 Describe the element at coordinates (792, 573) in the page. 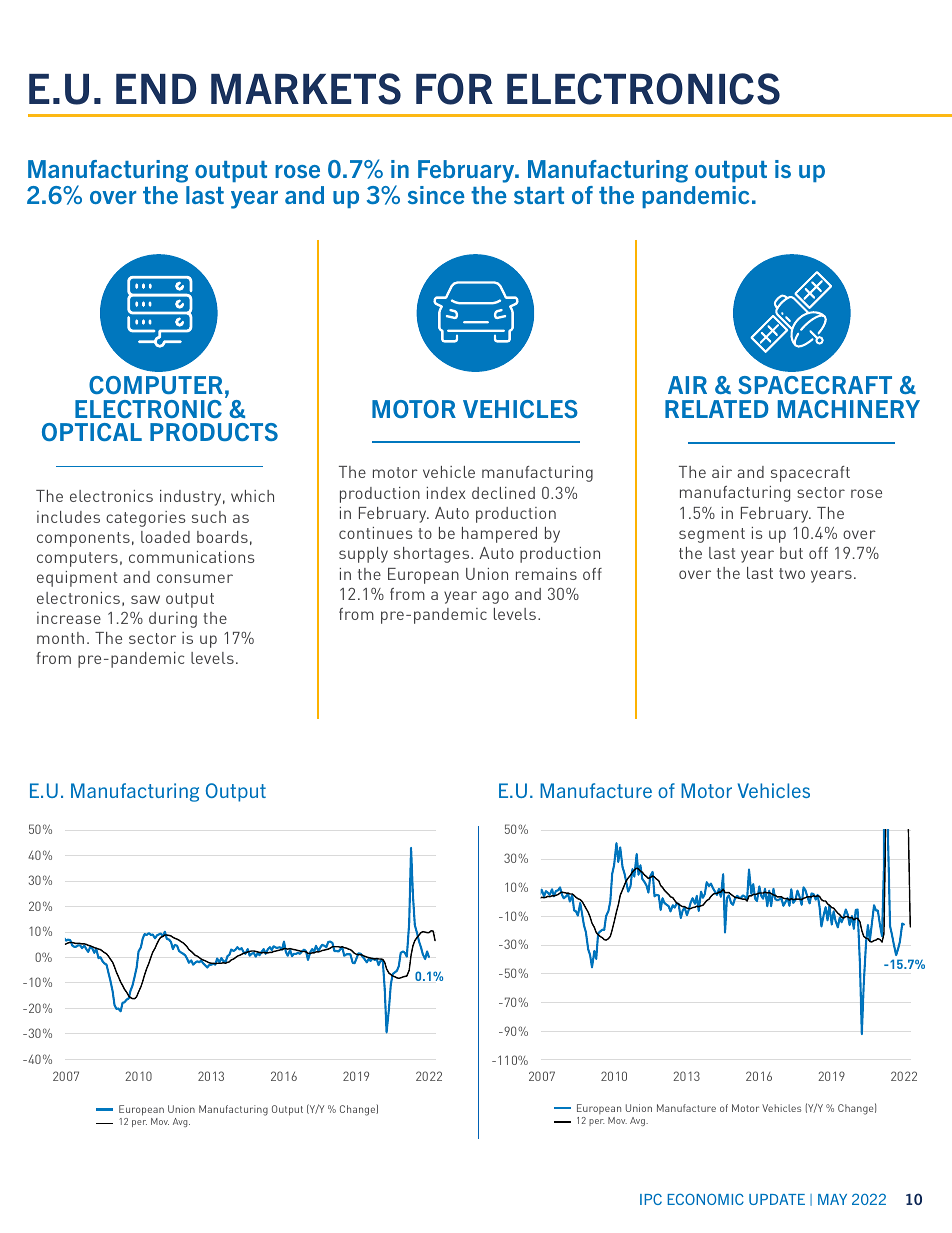

I see `two` at that location.
